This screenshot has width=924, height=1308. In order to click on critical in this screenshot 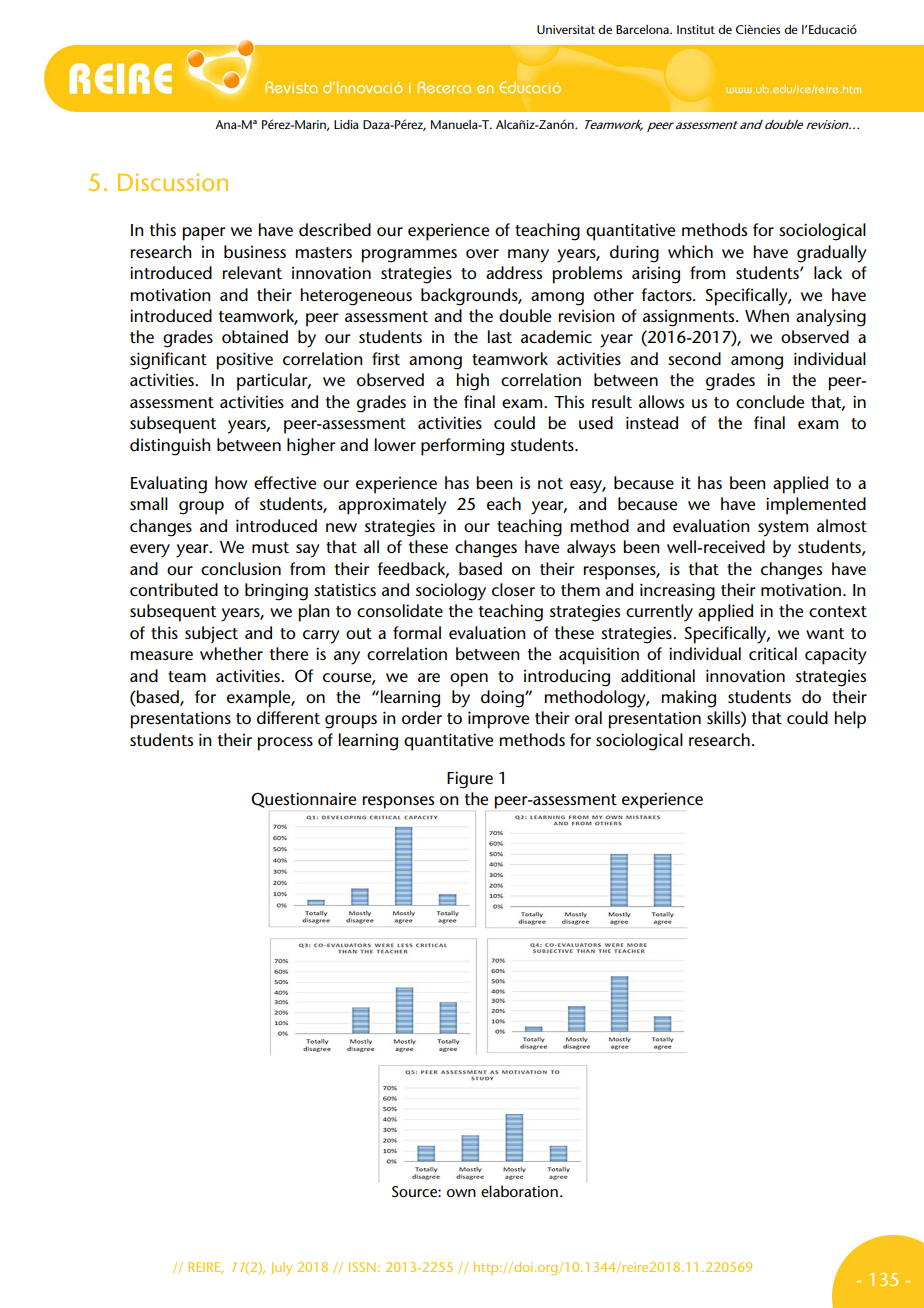, I will do `click(773, 653)`.
